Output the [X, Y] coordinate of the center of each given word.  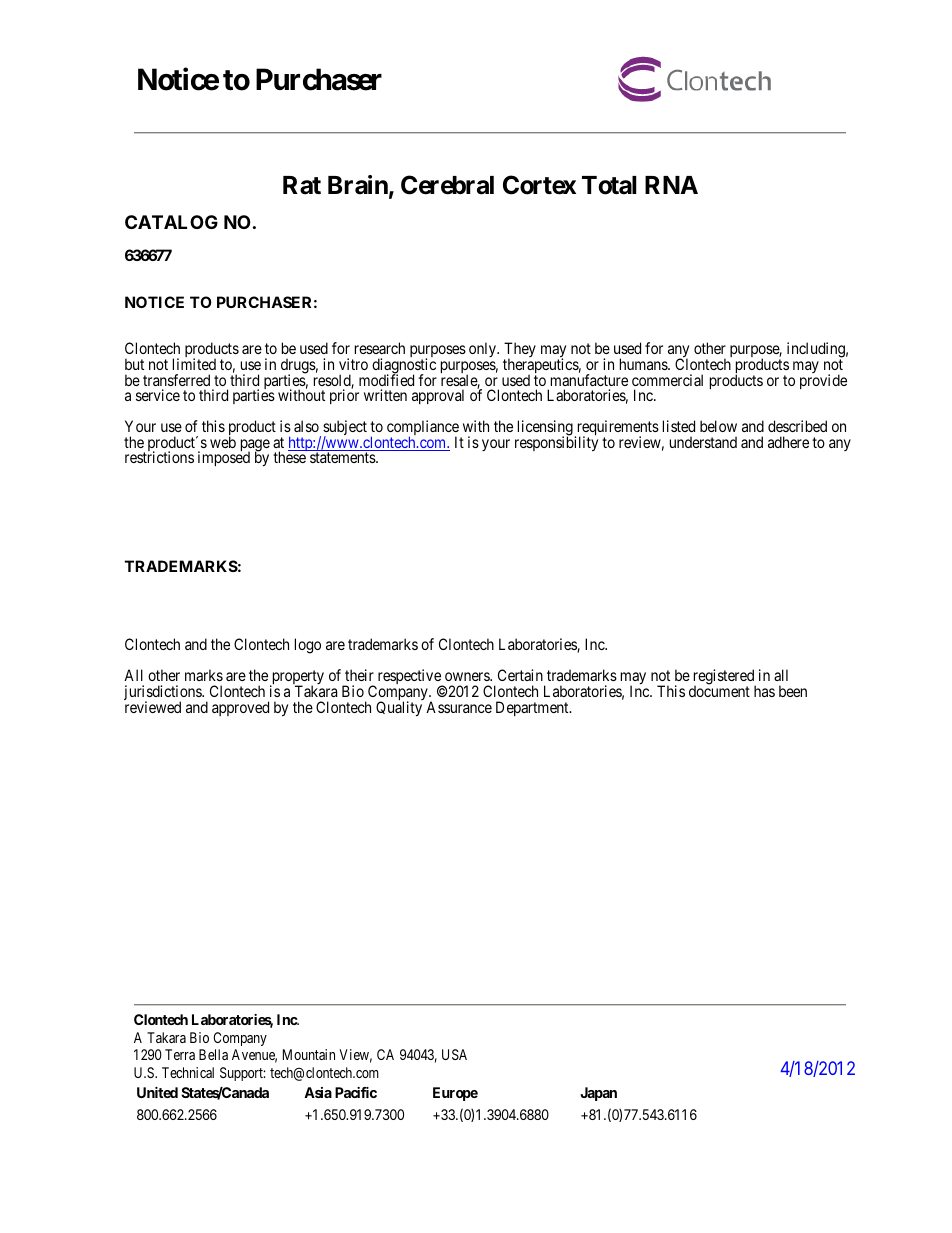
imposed [224, 458]
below [718, 426]
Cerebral [447, 185]
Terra [180, 1054]
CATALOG [171, 222]
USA [454, 1054]
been [793, 691]
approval [438, 396]
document [719, 690]
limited [194, 364]
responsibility [556, 443]
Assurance [459, 707]
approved [240, 708]
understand [703, 442]
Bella [213, 1054]
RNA [671, 185]
